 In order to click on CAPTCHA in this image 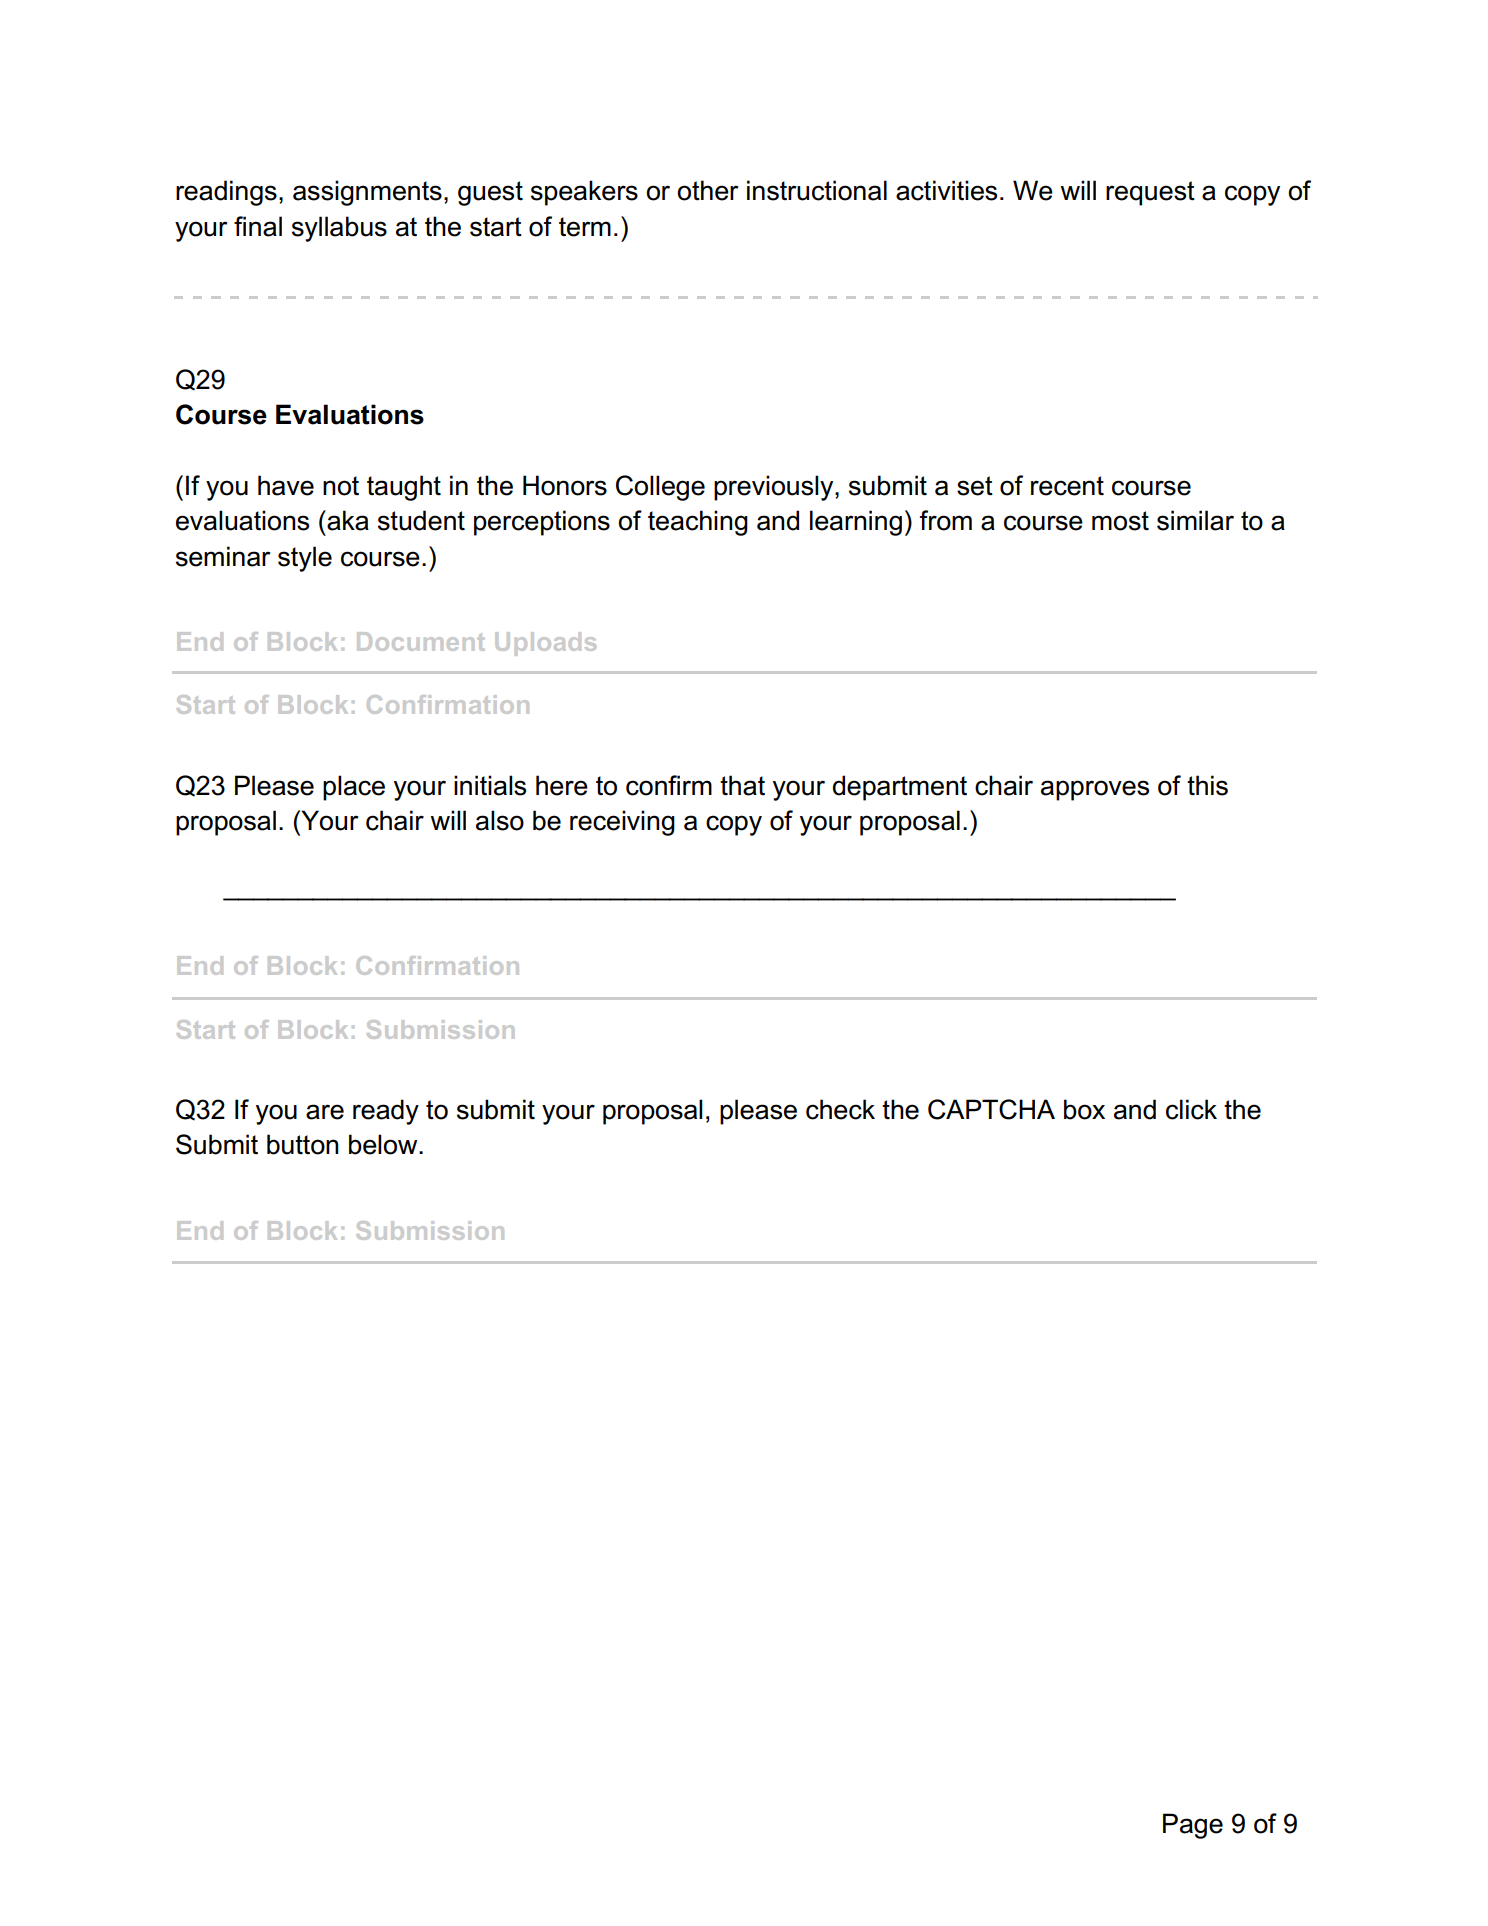, I will do `click(991, 1109)`.
